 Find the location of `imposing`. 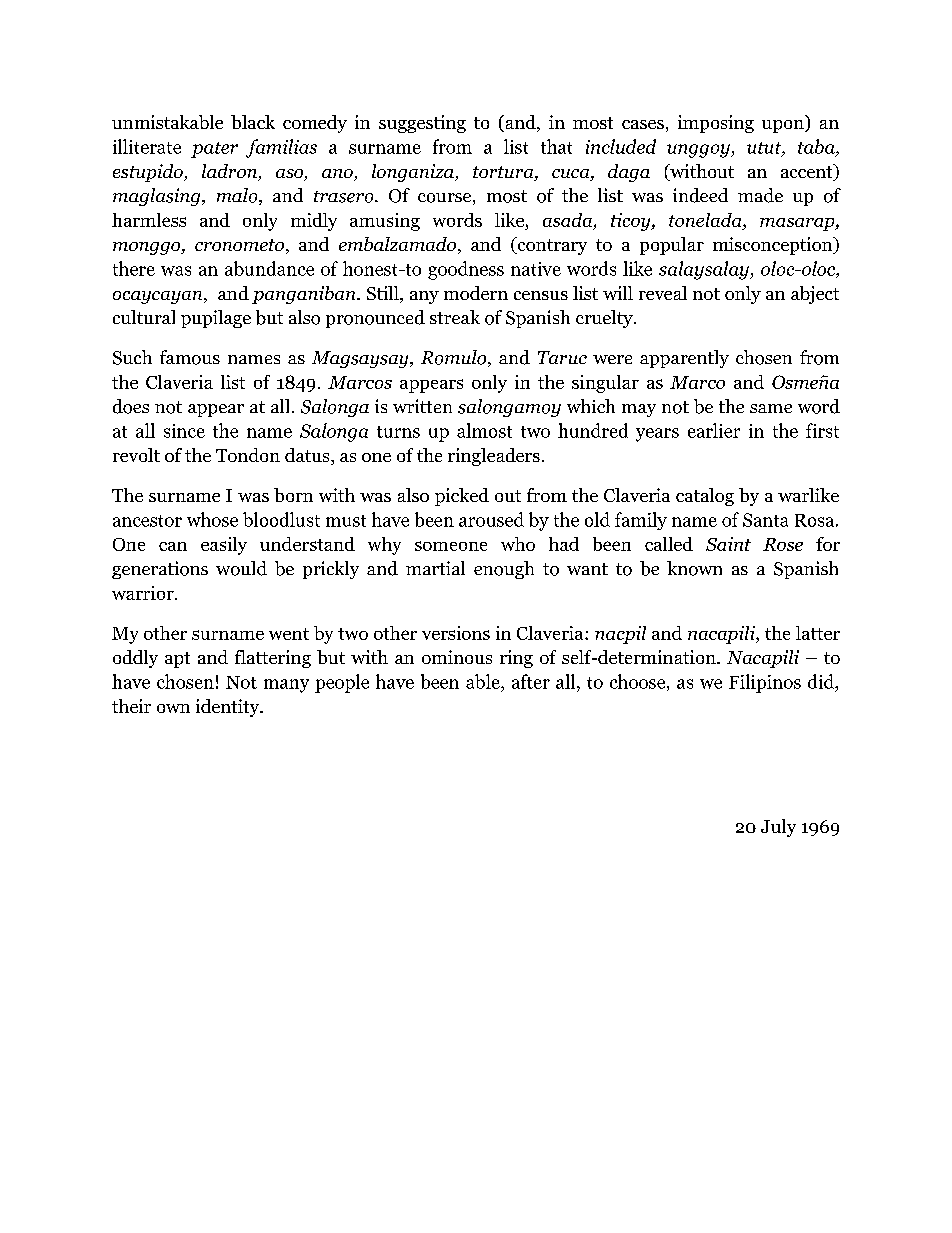

imposing is located at coordinates (716, 124).
